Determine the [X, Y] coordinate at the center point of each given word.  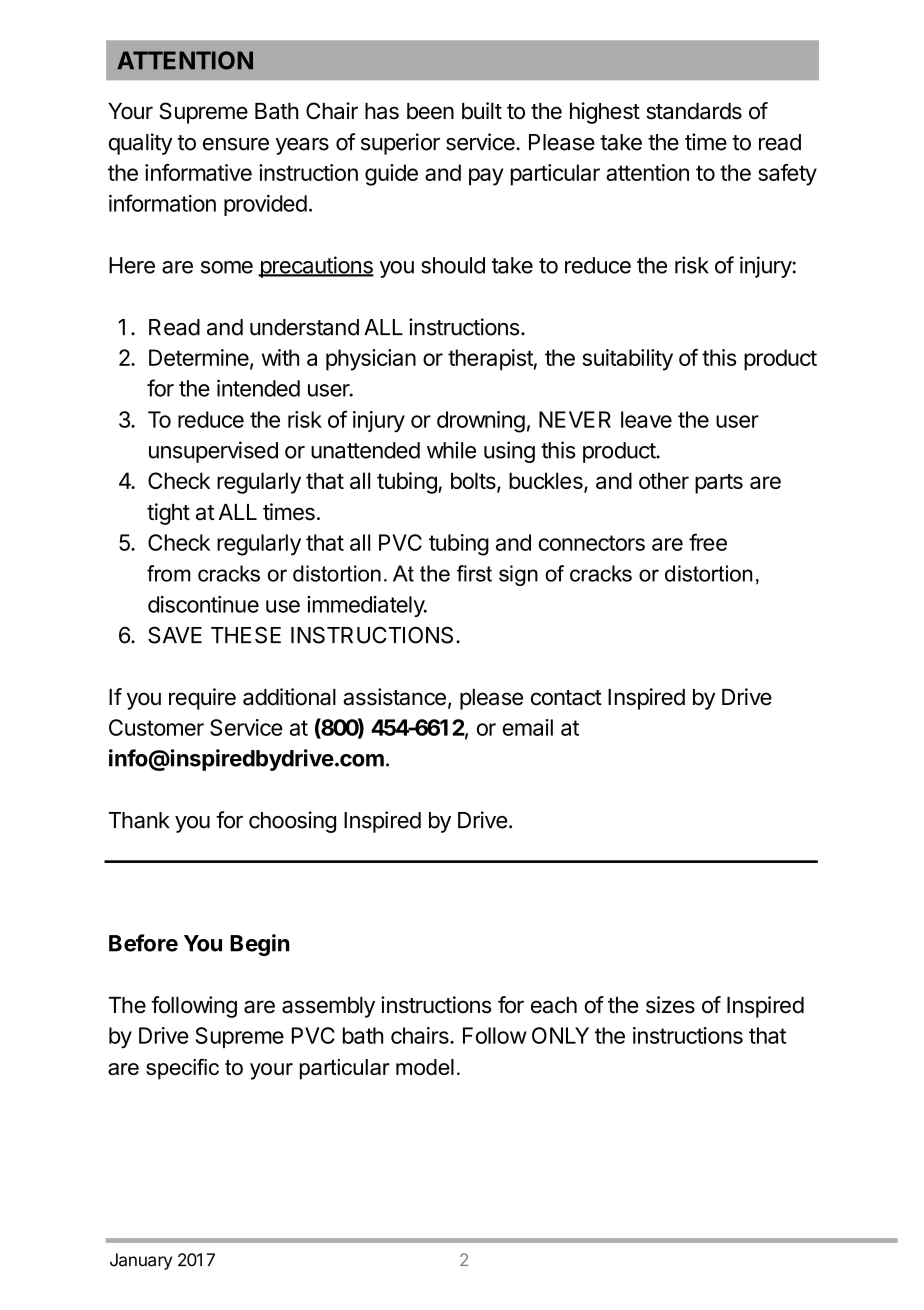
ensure [236, 144]
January [141, 1261]
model [425, 1067]
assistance [394, 697]
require [202, 699]
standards [694, 111]
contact [566, 698]
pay [486, 177]
